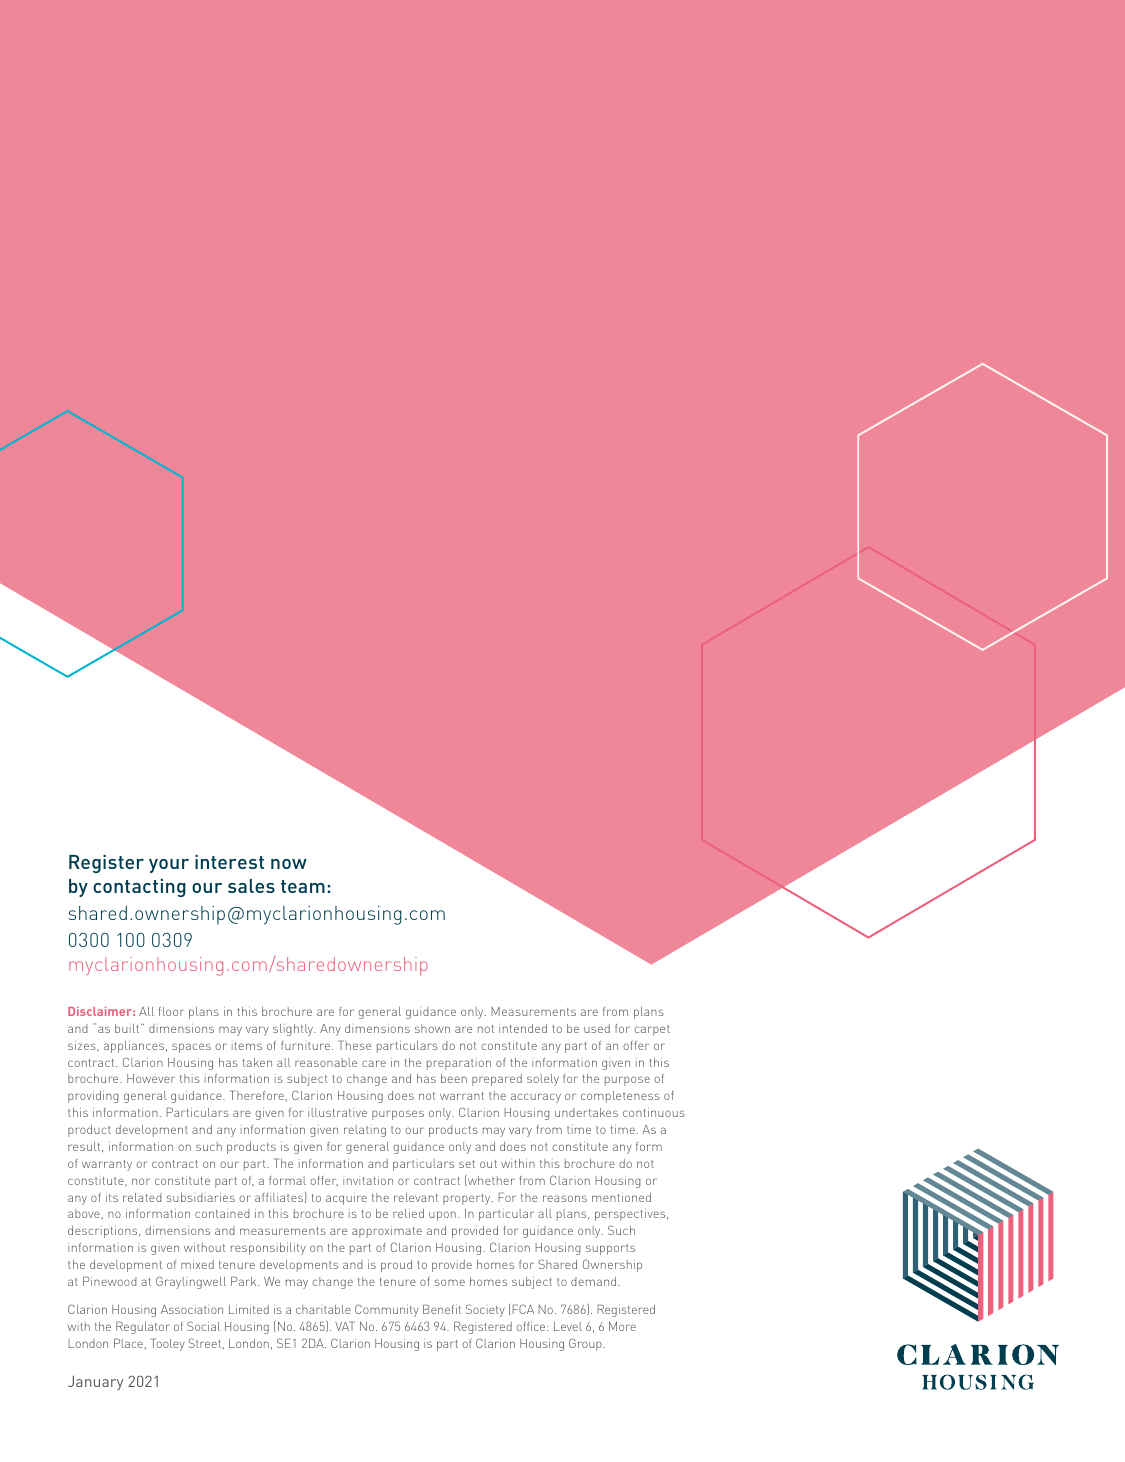 The width and height of the document is (1125, 1462). What do you see at coordinates (128, 1343) in the document?
I see `Place` at bounding box center [128, 1343].
